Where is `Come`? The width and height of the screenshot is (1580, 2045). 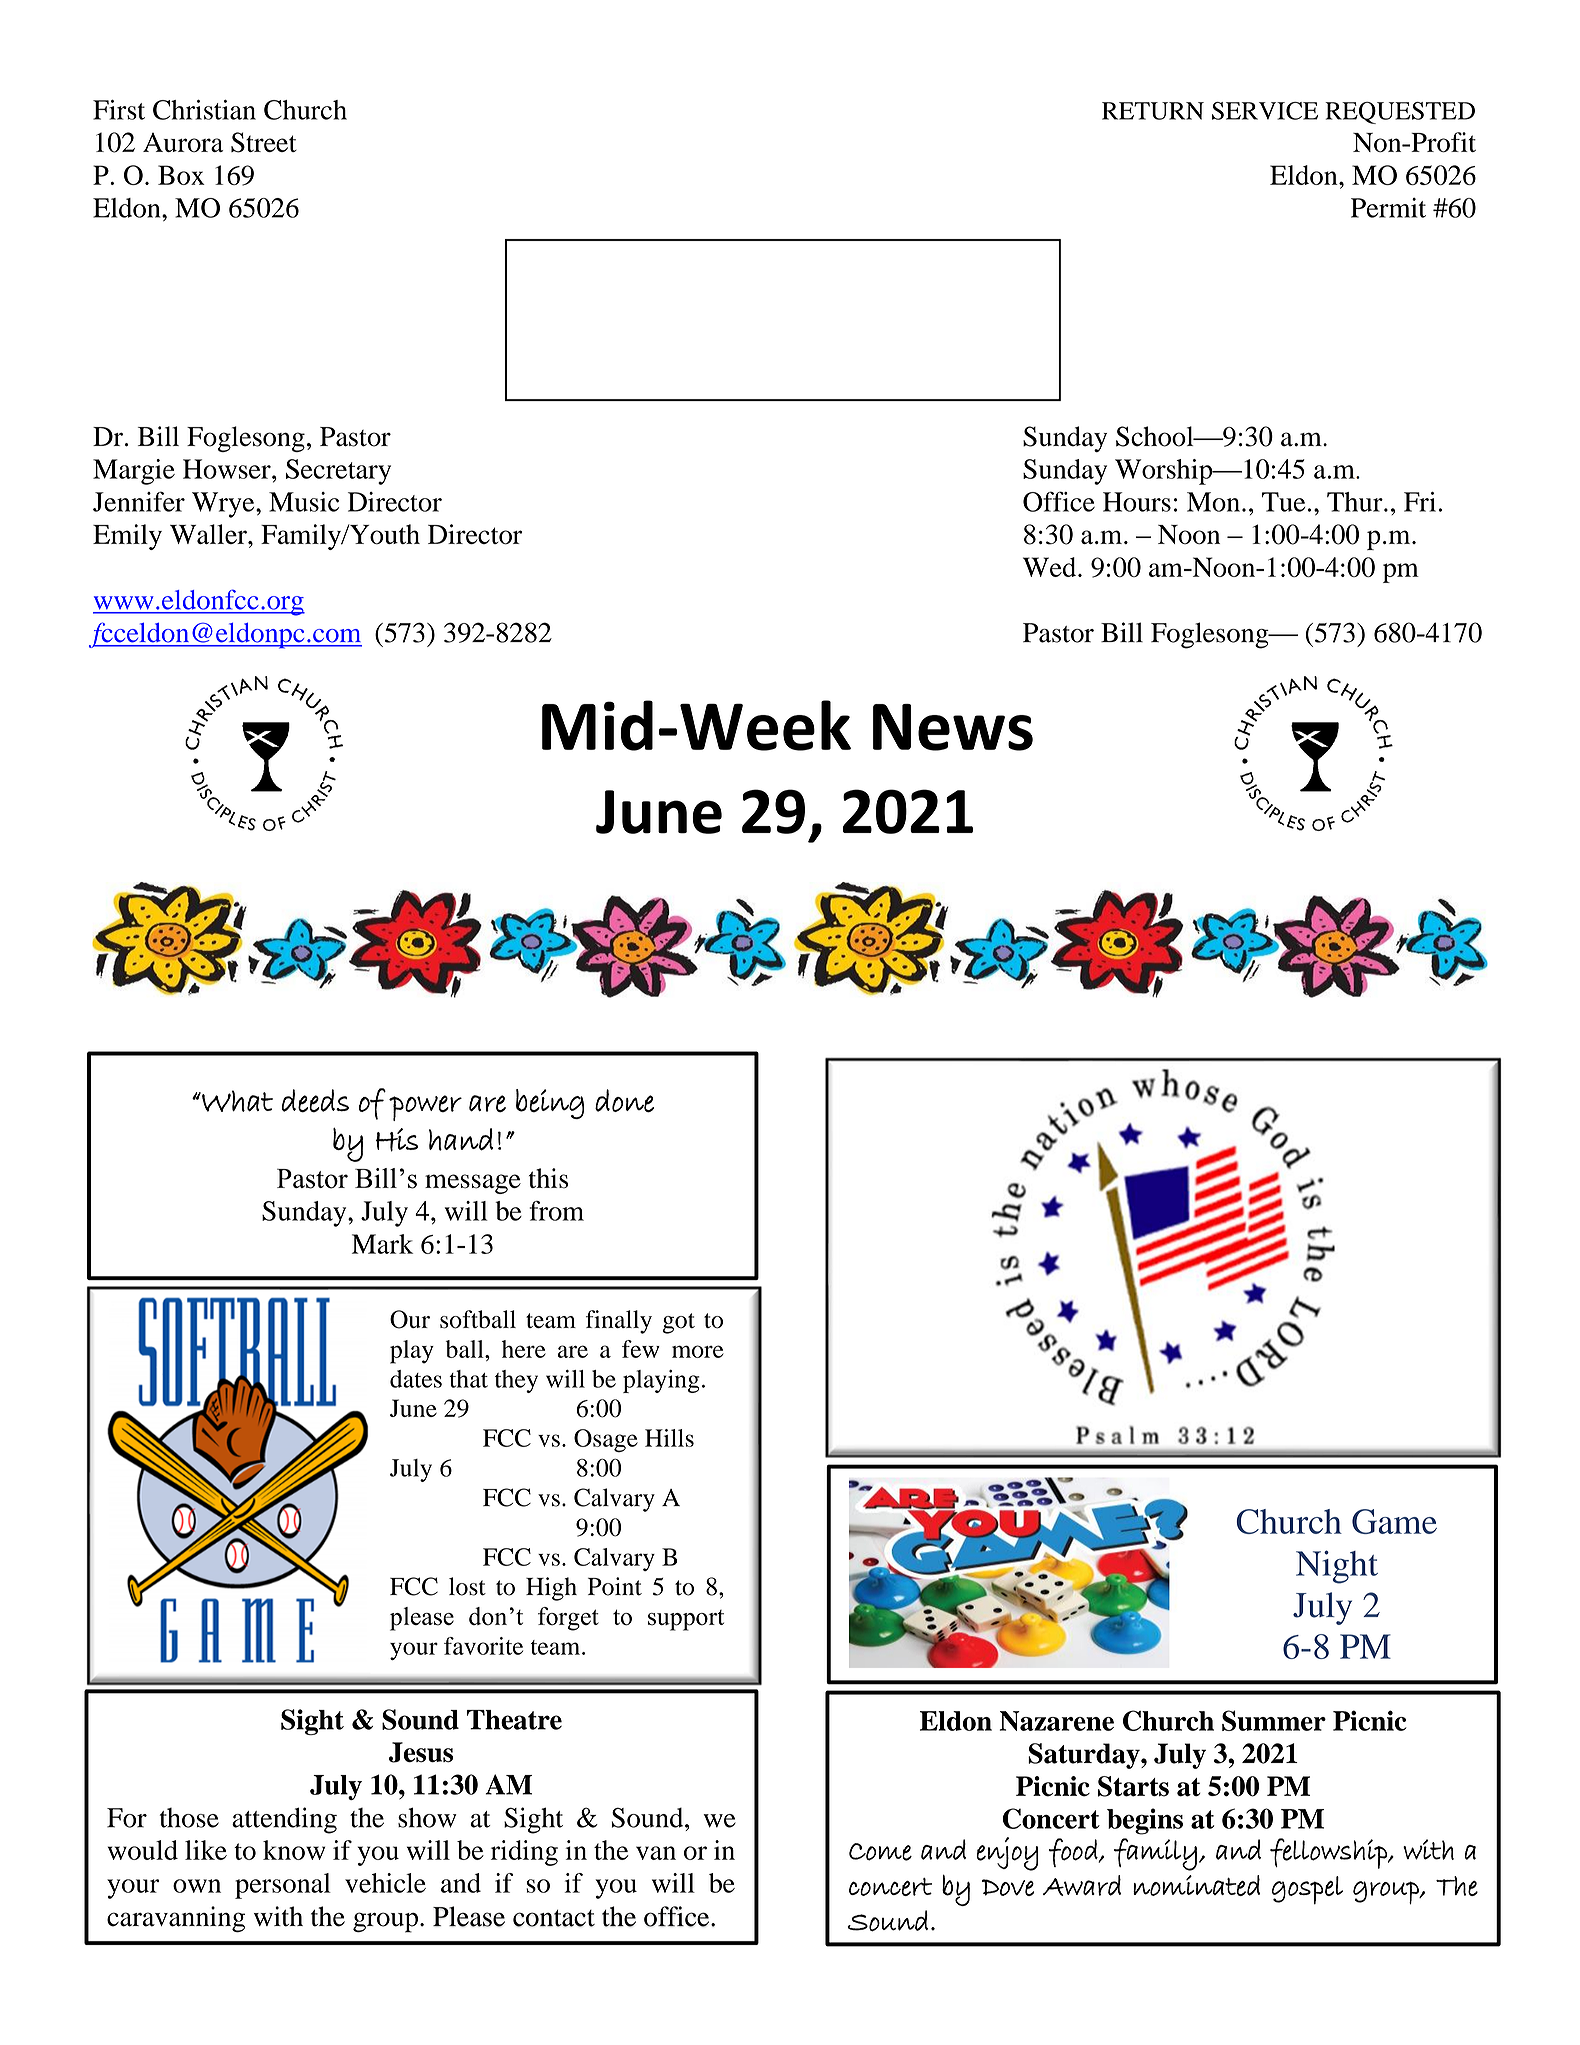
Come is located at coordinates (880, 1852).
